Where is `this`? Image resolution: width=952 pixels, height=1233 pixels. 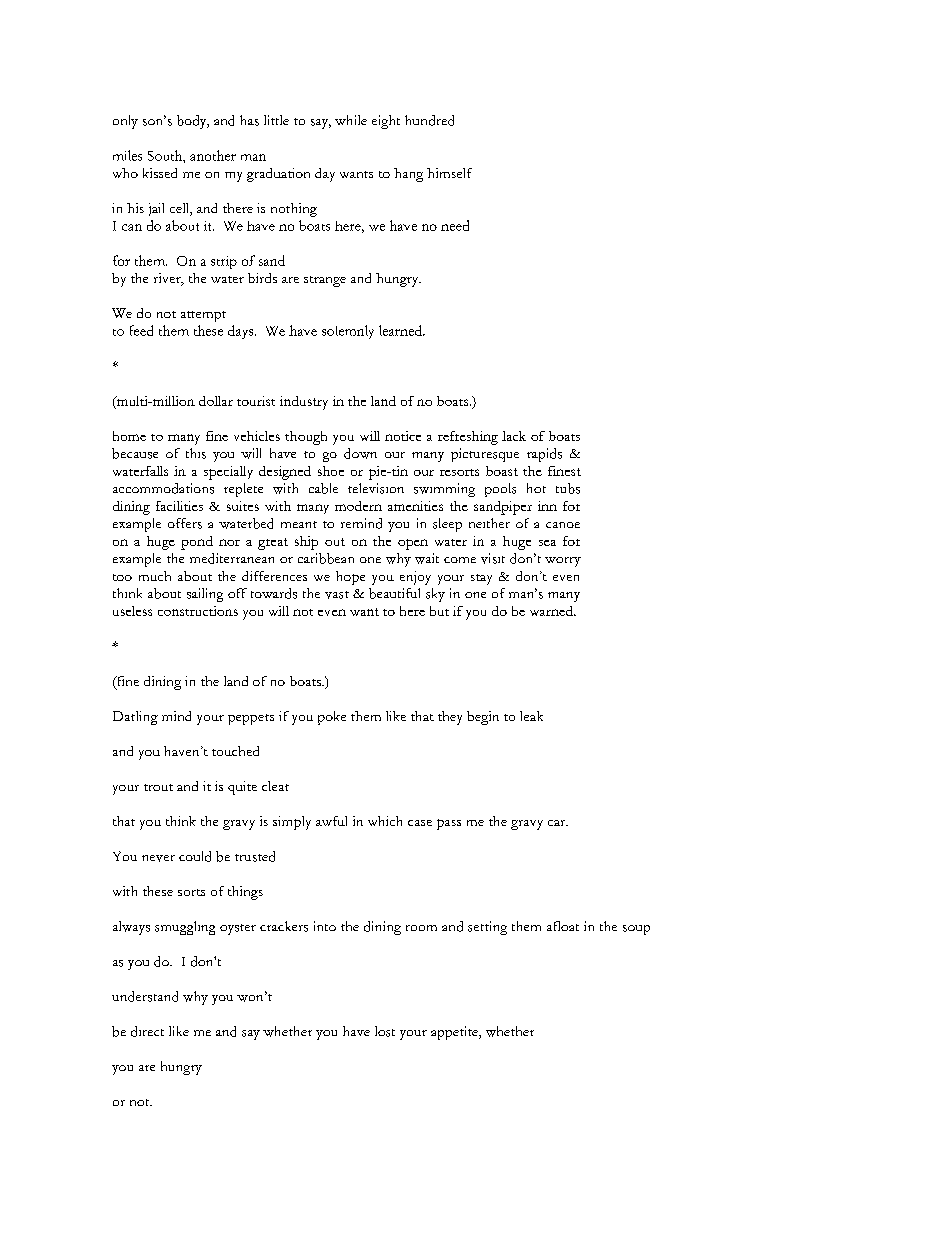 this is located at coordinates (196, 453).
